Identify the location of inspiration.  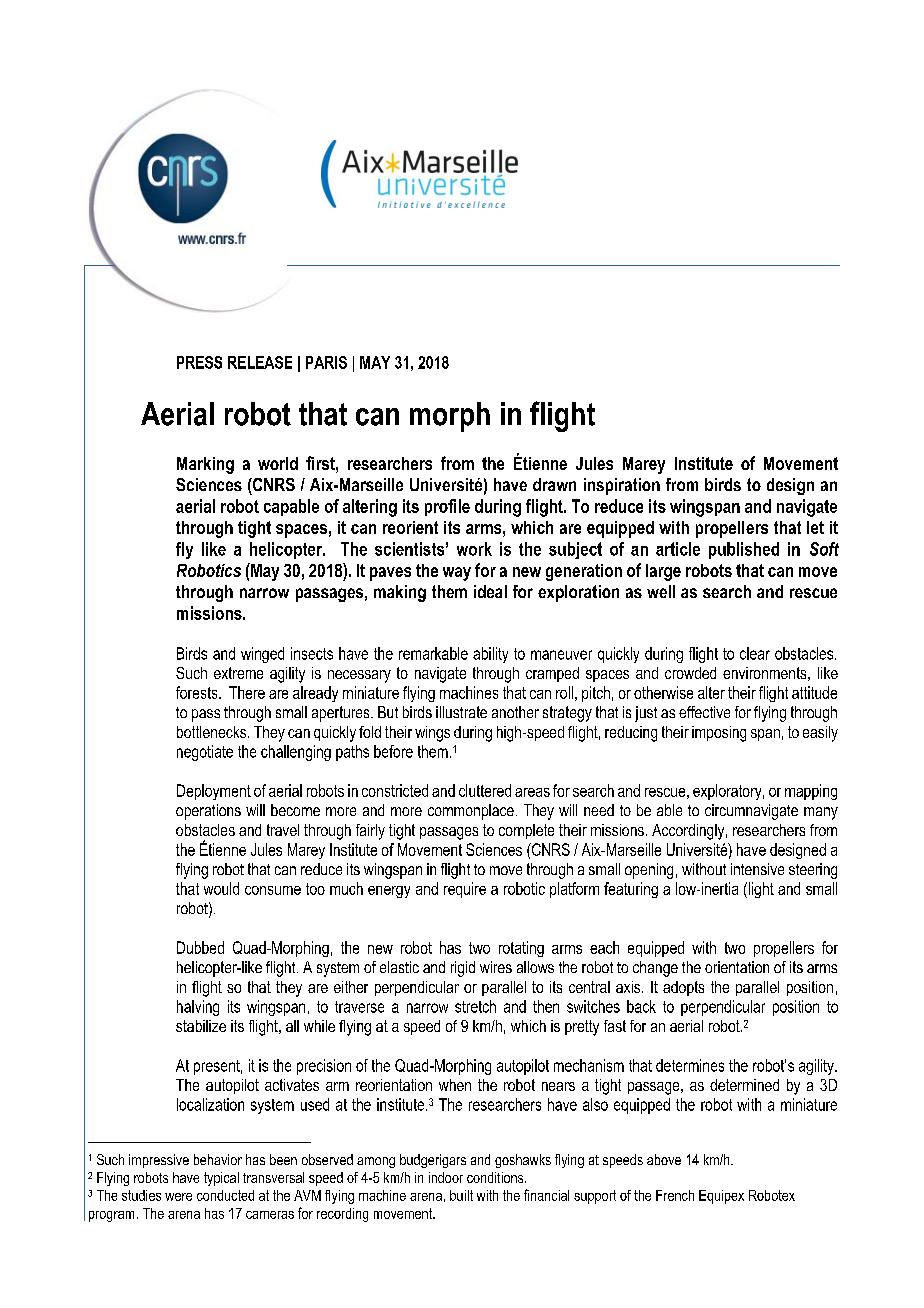
(622, 486).
